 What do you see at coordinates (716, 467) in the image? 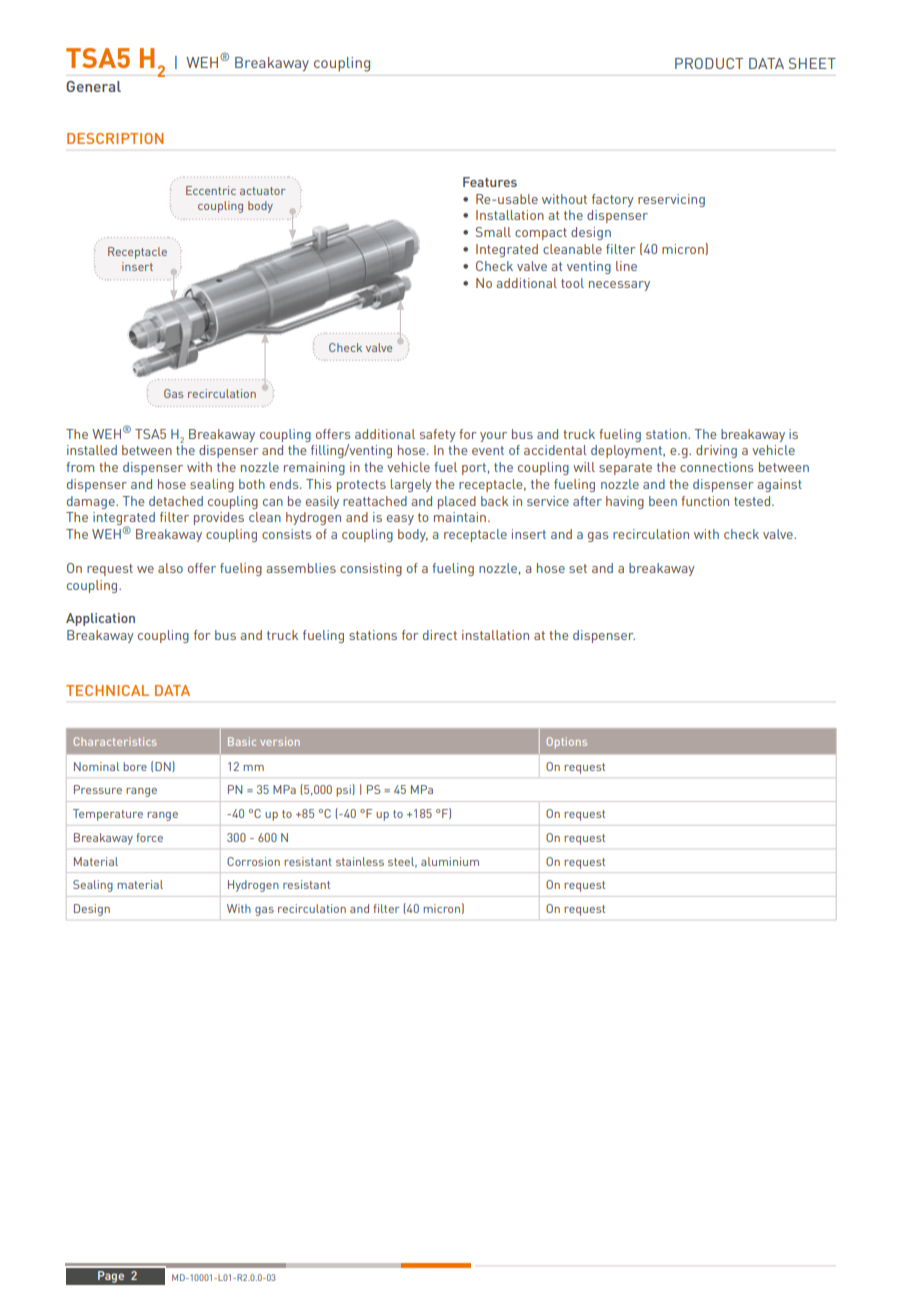
I see `connections` at bounding box center [716, 467].
